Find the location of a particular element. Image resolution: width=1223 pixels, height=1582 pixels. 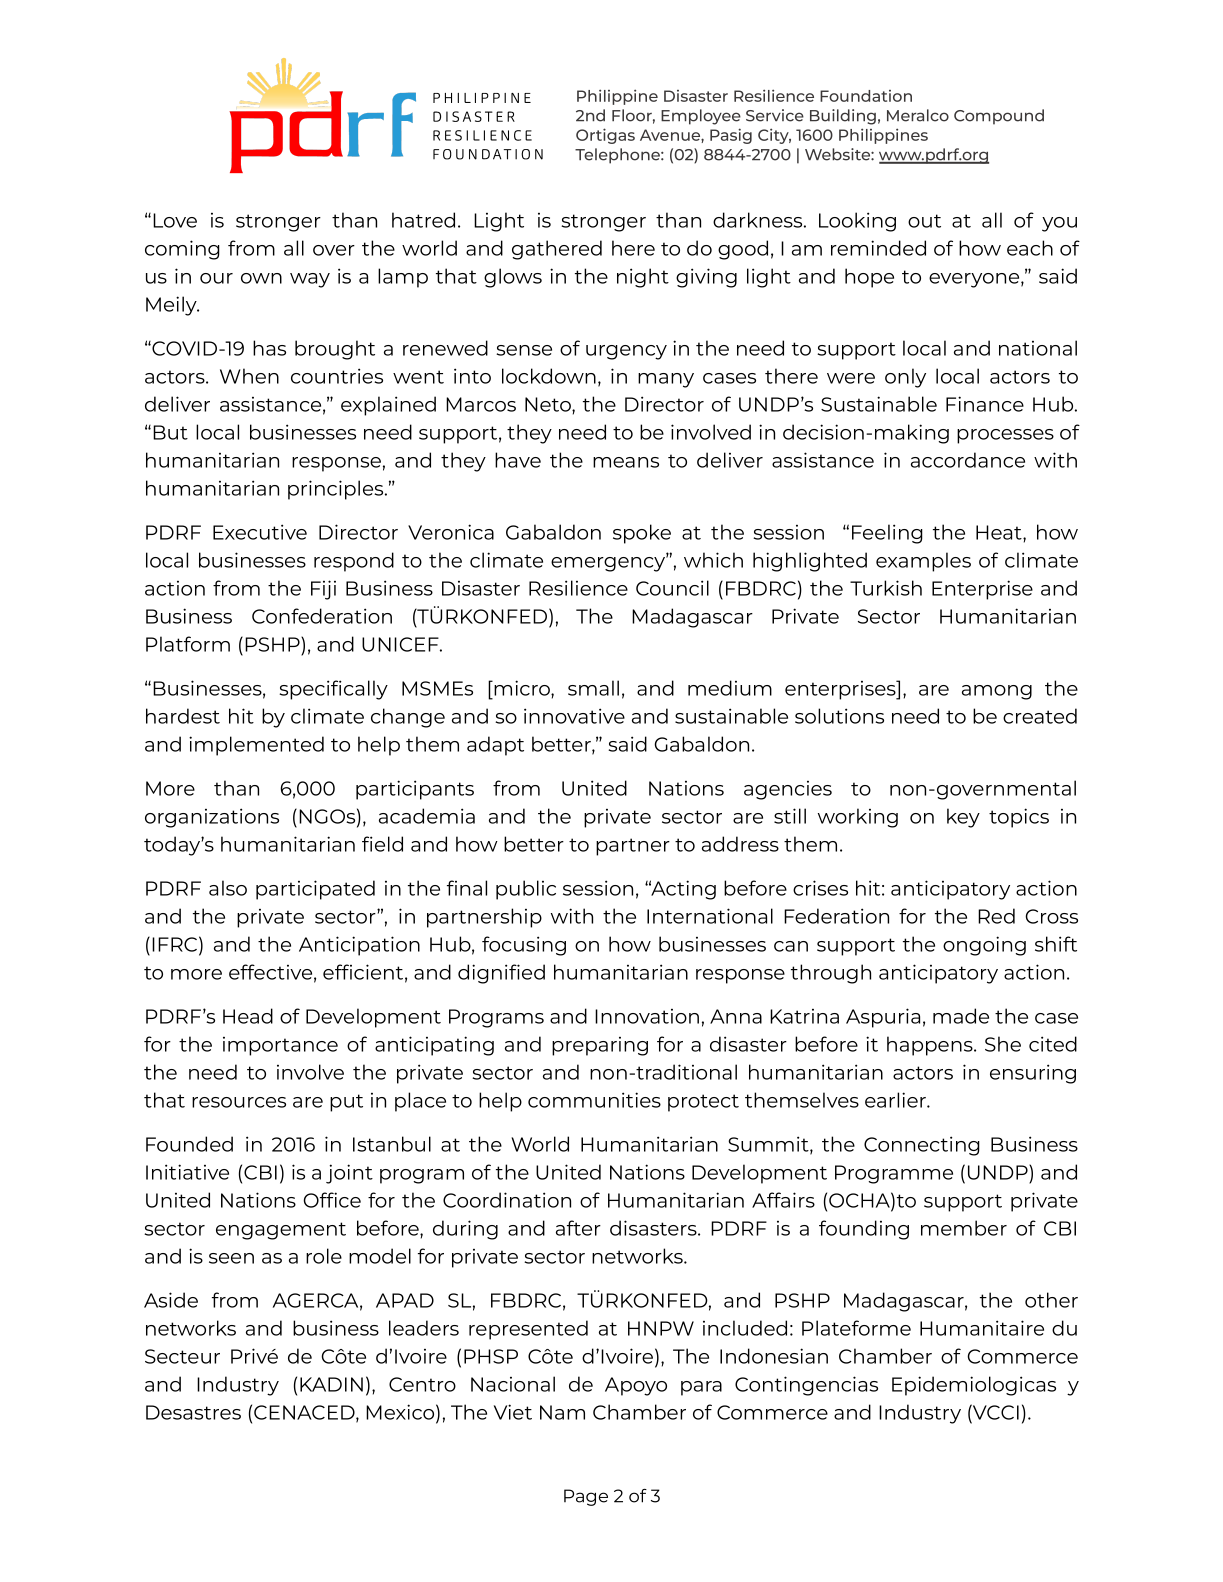

Love is located at coordinates (175, 220).
